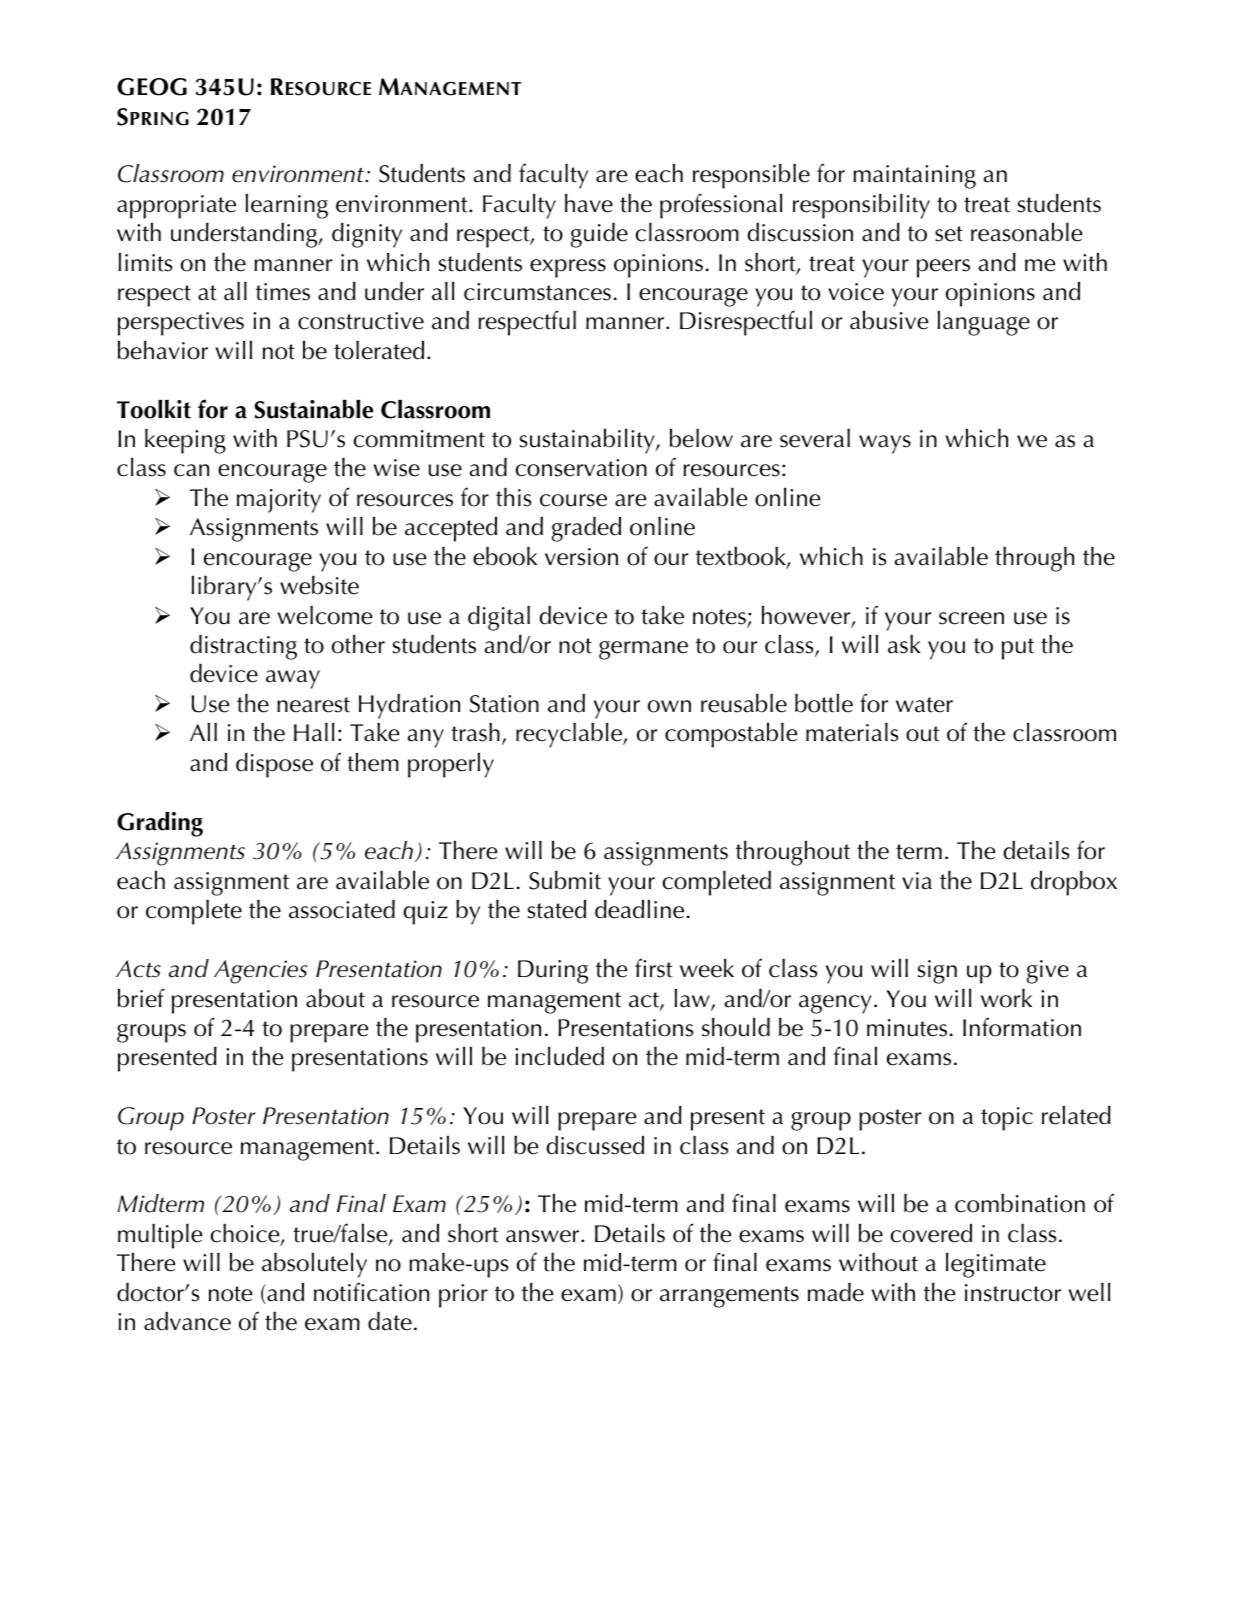 The width and height of the image is (1238, 1602). I want to click on associated, so click(342, 909).
